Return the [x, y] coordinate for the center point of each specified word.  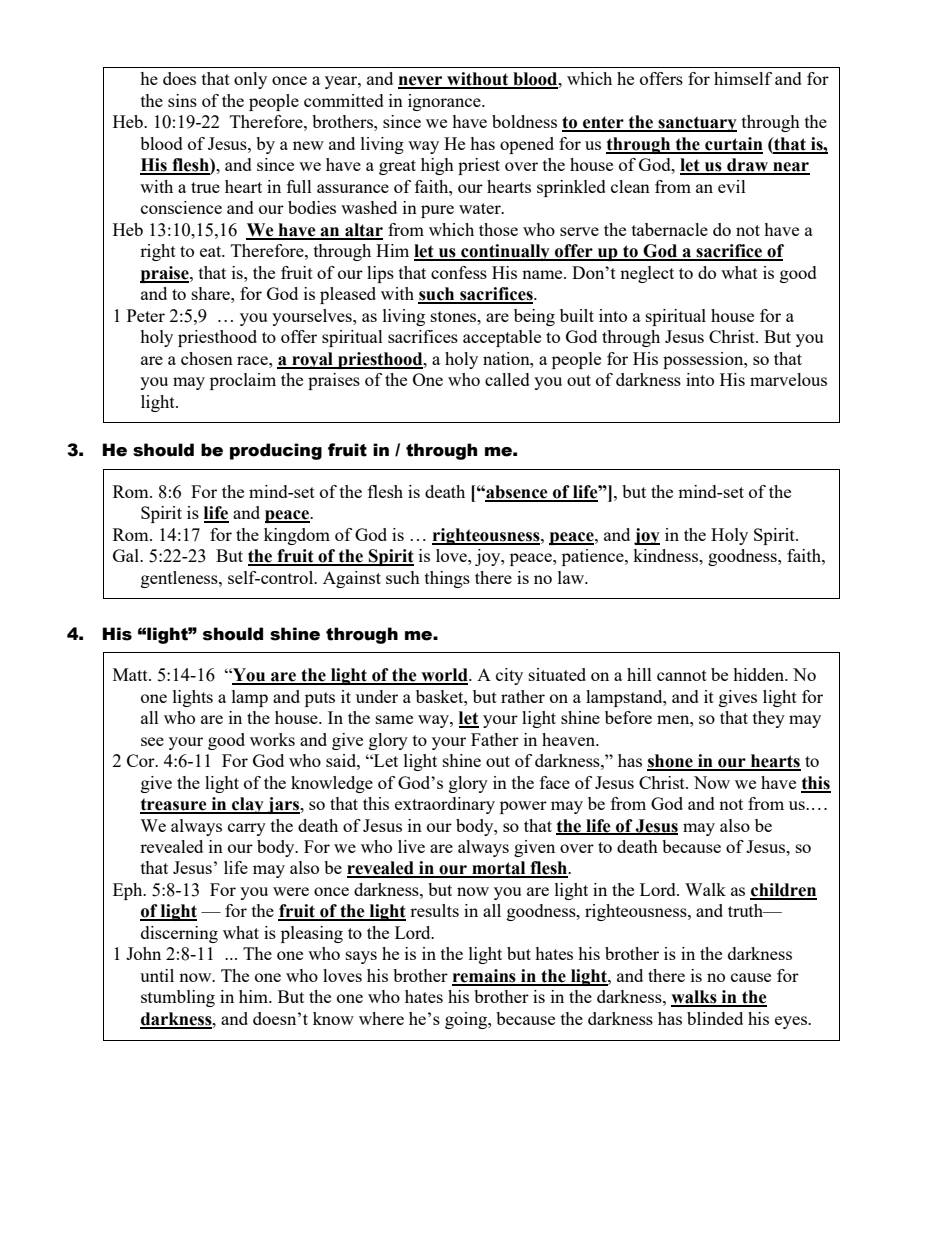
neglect [647, 274]
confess [459, 272]
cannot [682, 675]
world [444, 676]
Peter [146, 315]
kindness [666, 555]
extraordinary [445, 805]
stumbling [178, 998]
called [507, 379]
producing [276, 451]
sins [182, 100]
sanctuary [696, 124]
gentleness [180, 579]
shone [671, 762]
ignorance [445, 102]
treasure [174, 805]
